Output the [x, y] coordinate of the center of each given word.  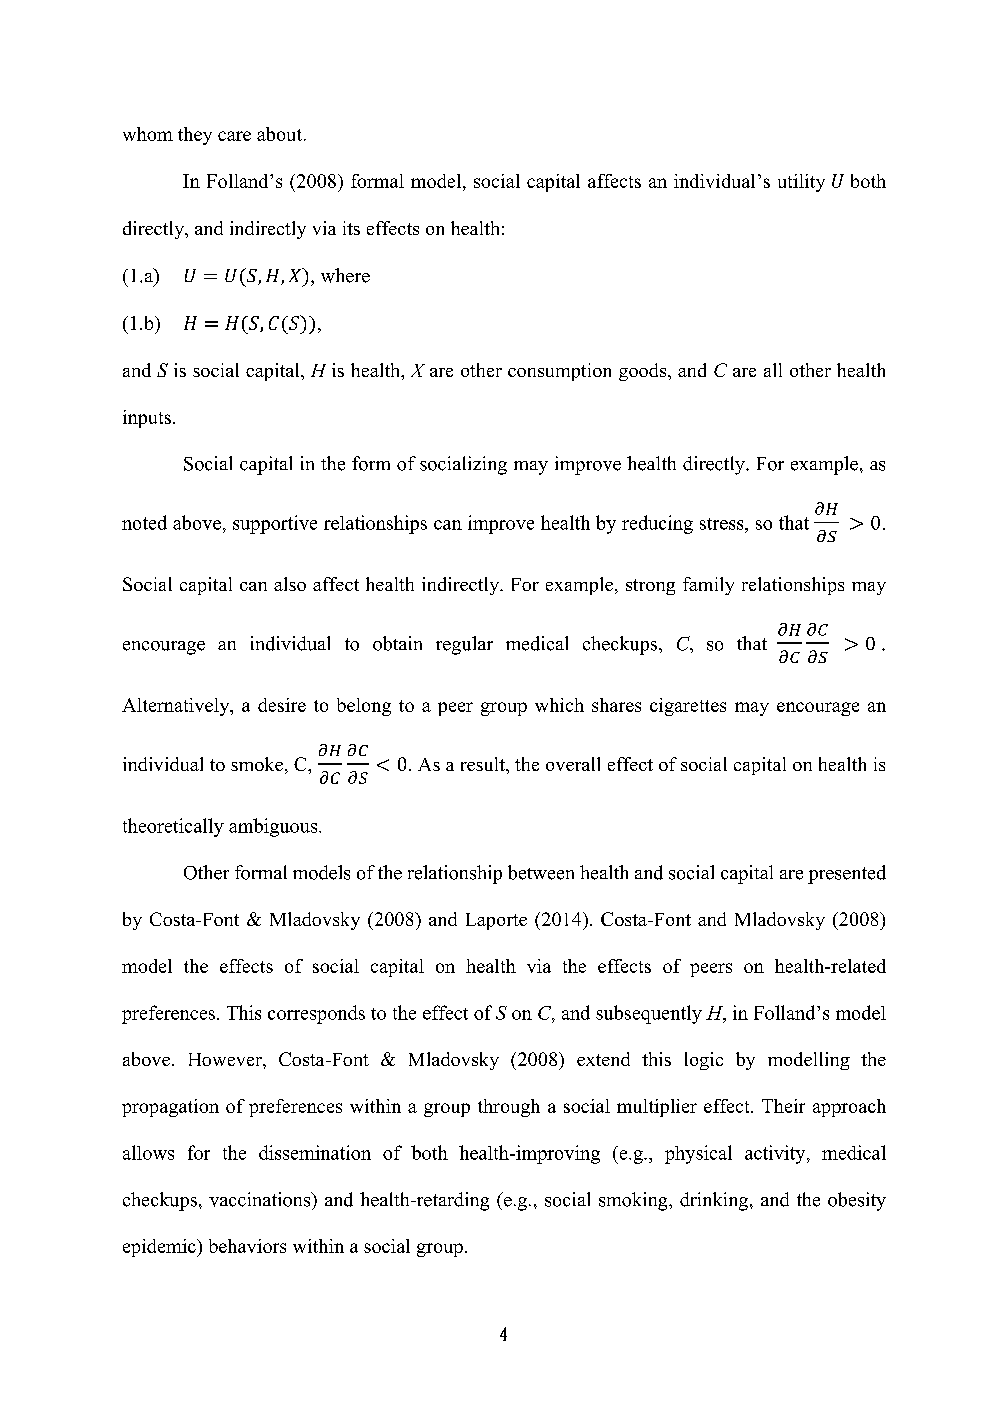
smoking [634, 1201]
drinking [715, 1201]
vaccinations [261, 1199]
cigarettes [688, 707]
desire [282, 705]
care [234, 136]
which [559, 705]
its [351, 228]
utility [801, 183]
